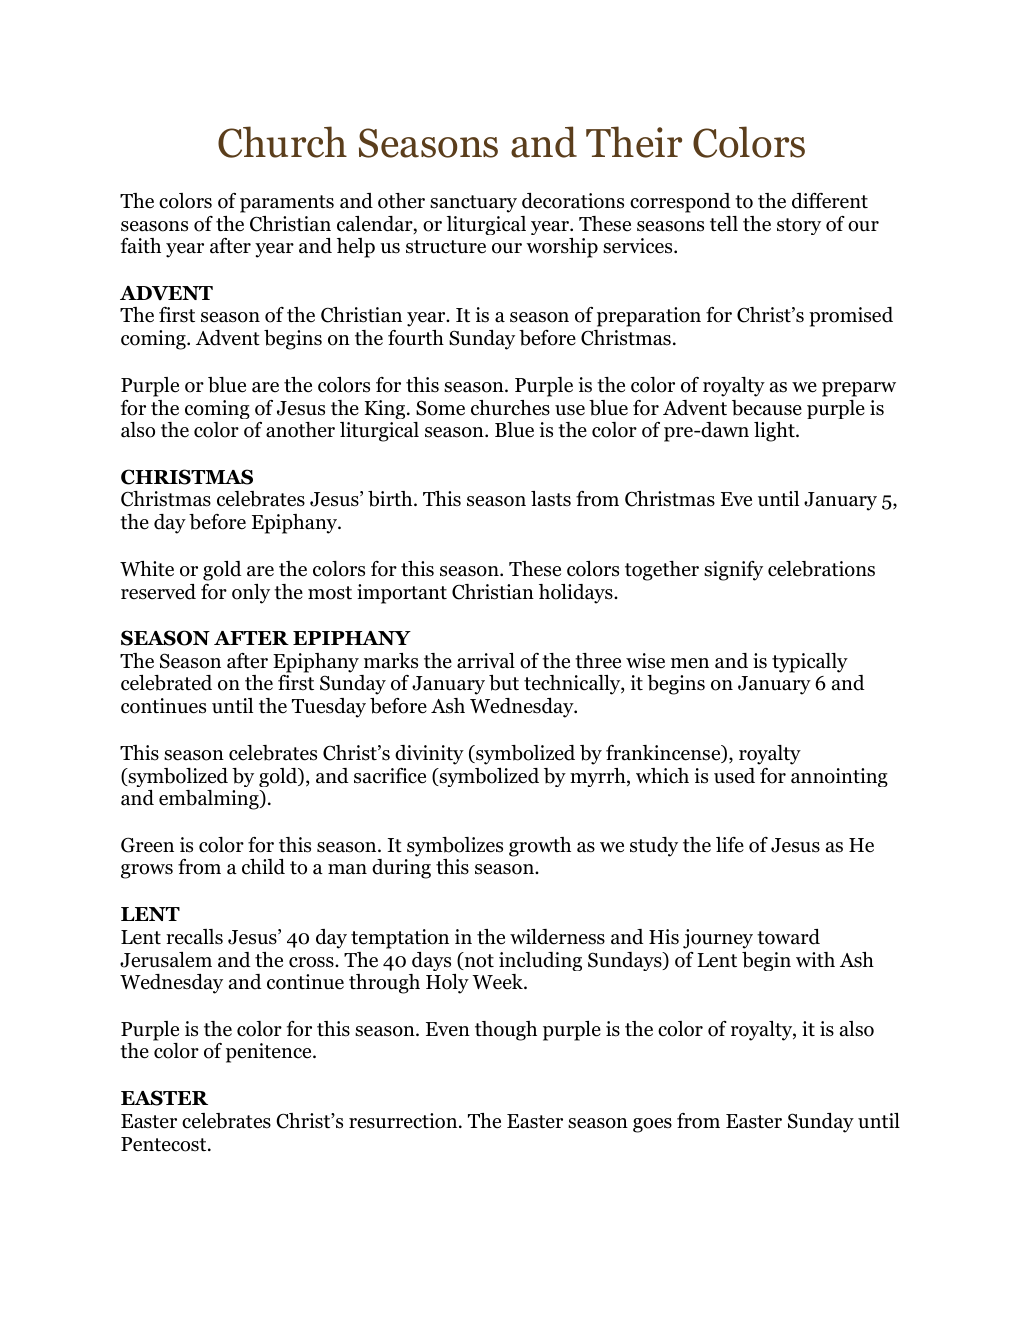 The width and height of the document is (1025, 1327). I want to click on sanctuary, so click(473, 204).
